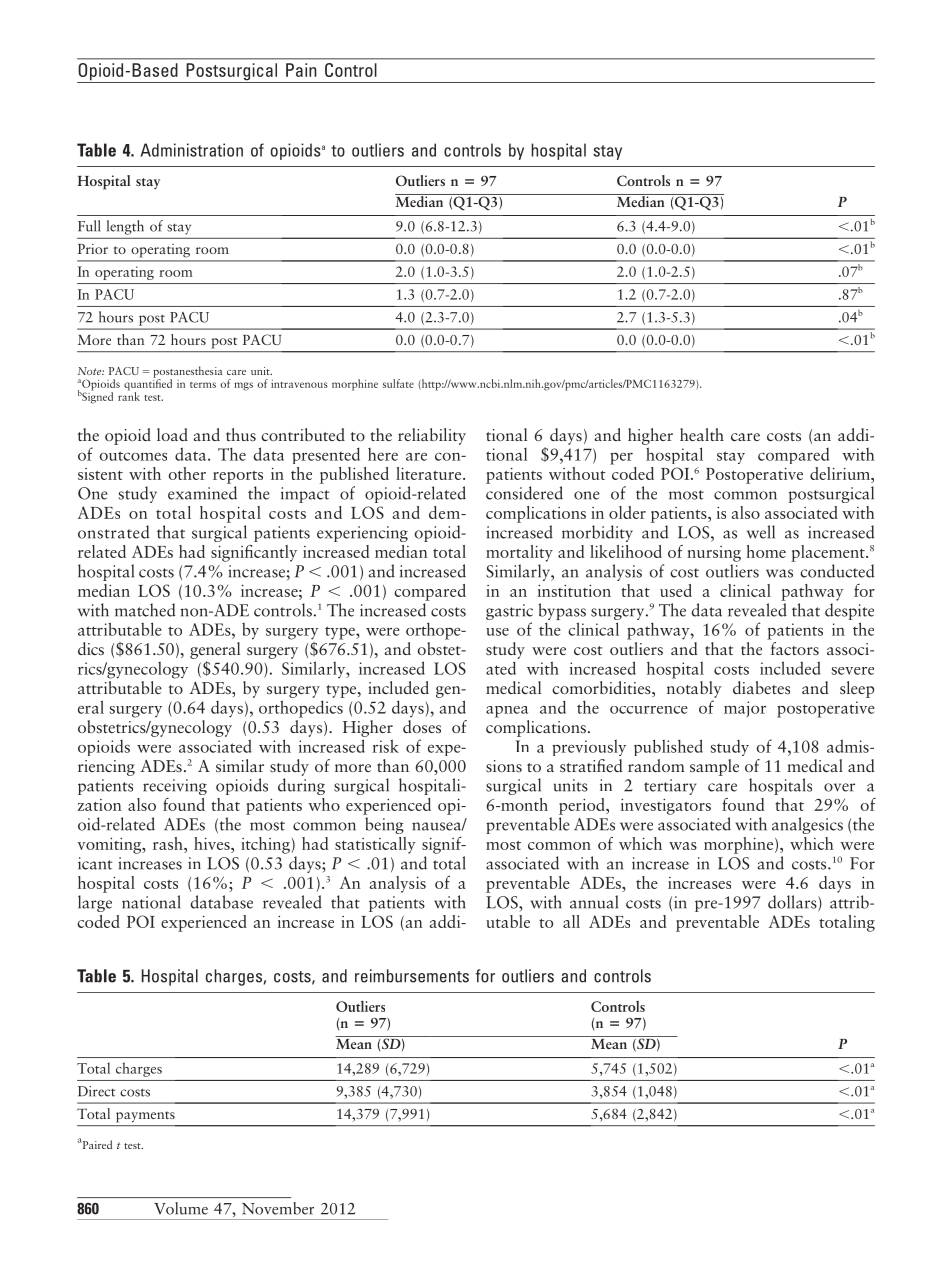 The height and width of the screenshot is (1275, 952). I want to click on matched, so click(145, 610).
